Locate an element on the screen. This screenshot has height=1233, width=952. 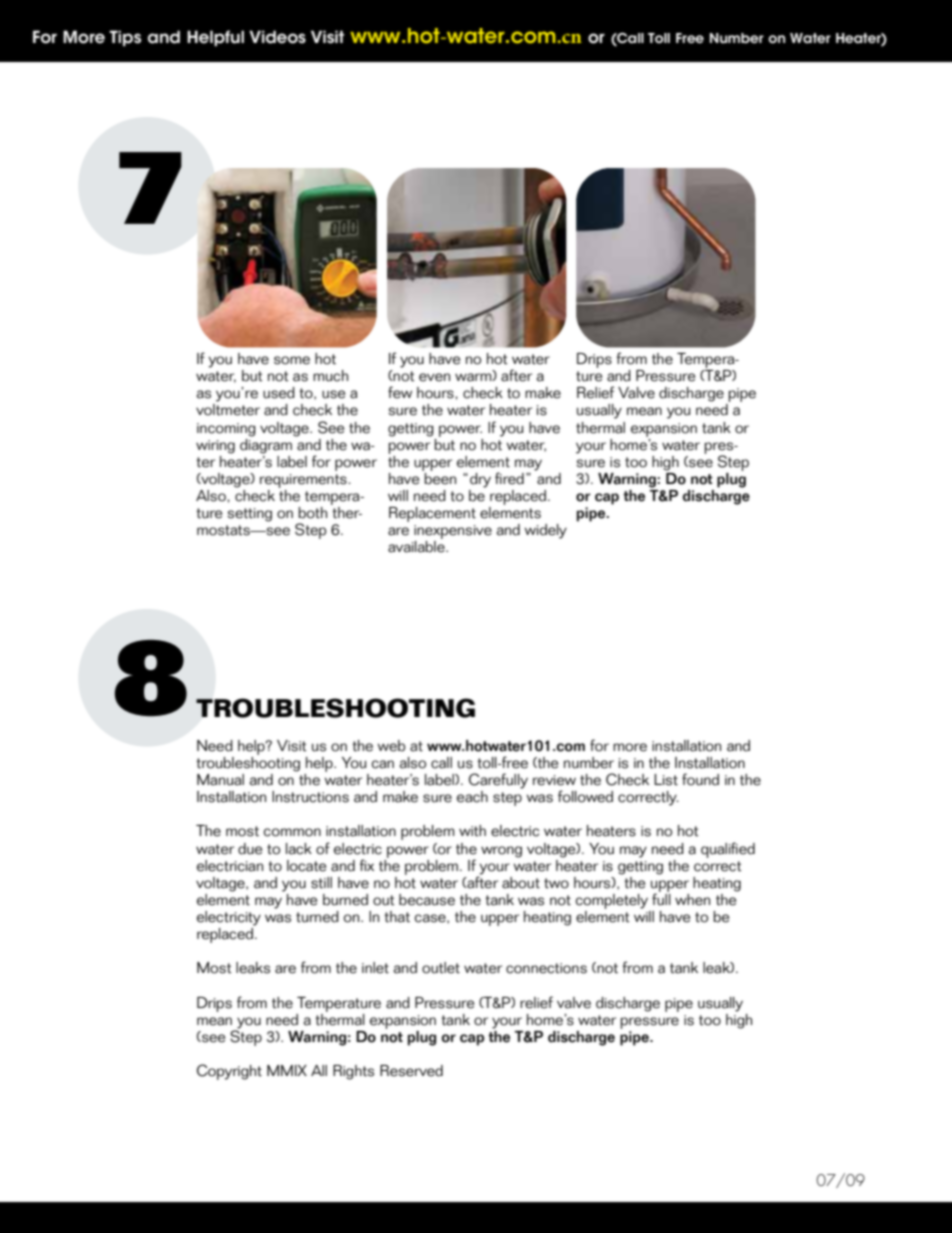
few is located at coordinates (400, 392).
